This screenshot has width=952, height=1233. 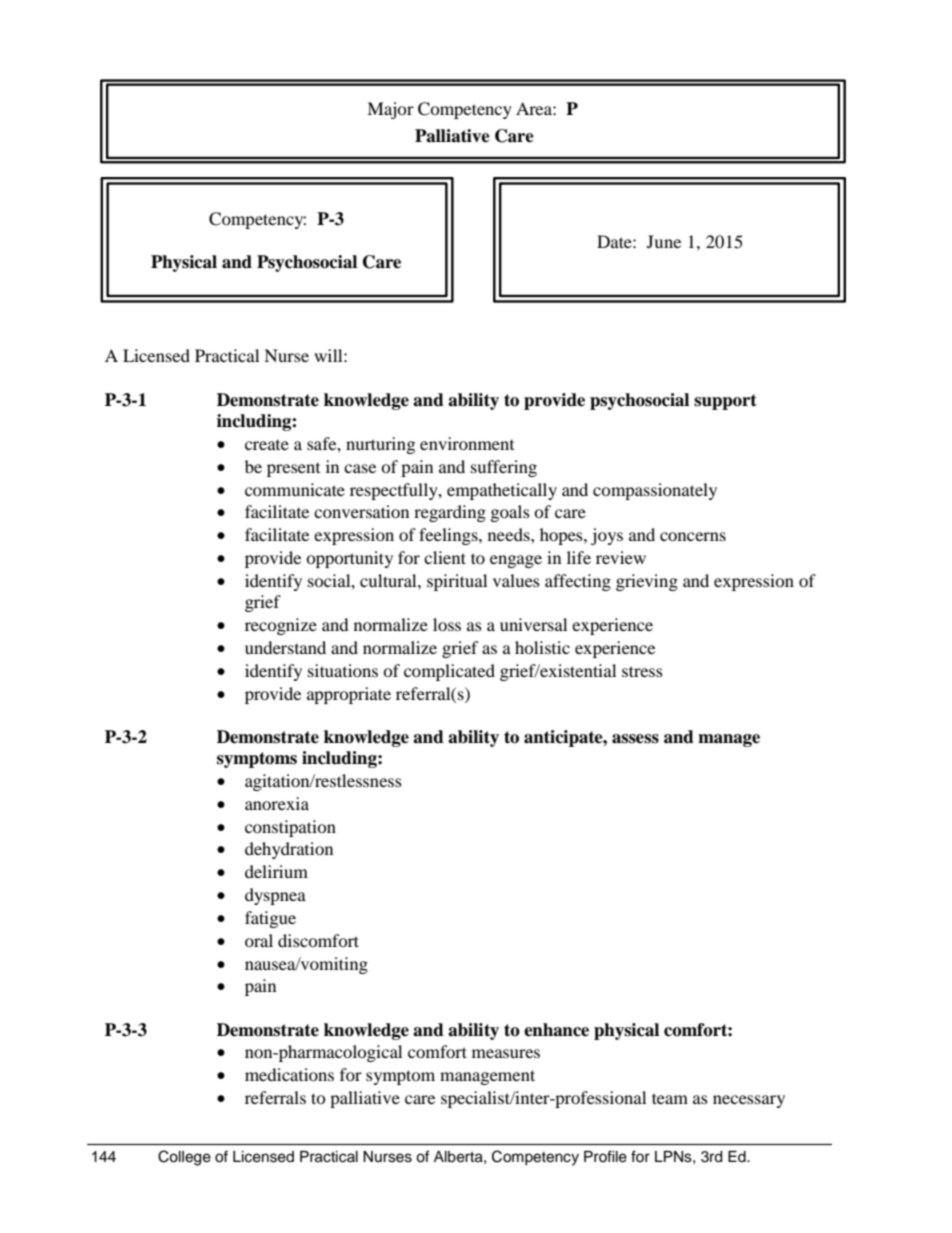 What do you see at coordinates (635, 739) in the screenshot?
I see `assess` at bounding box center [635, 739].
